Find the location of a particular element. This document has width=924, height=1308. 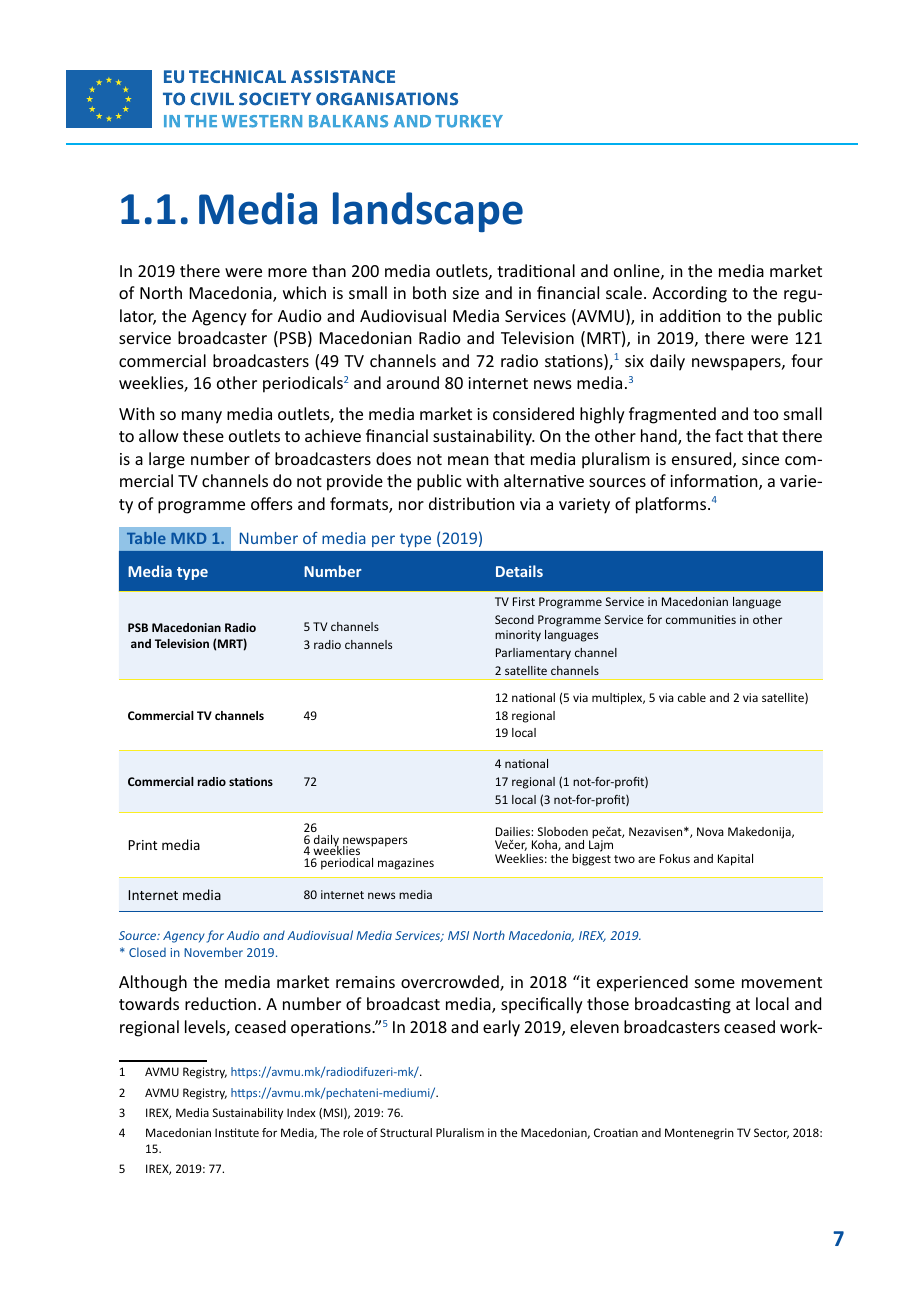

communities is located at coordinates (701, 619).
